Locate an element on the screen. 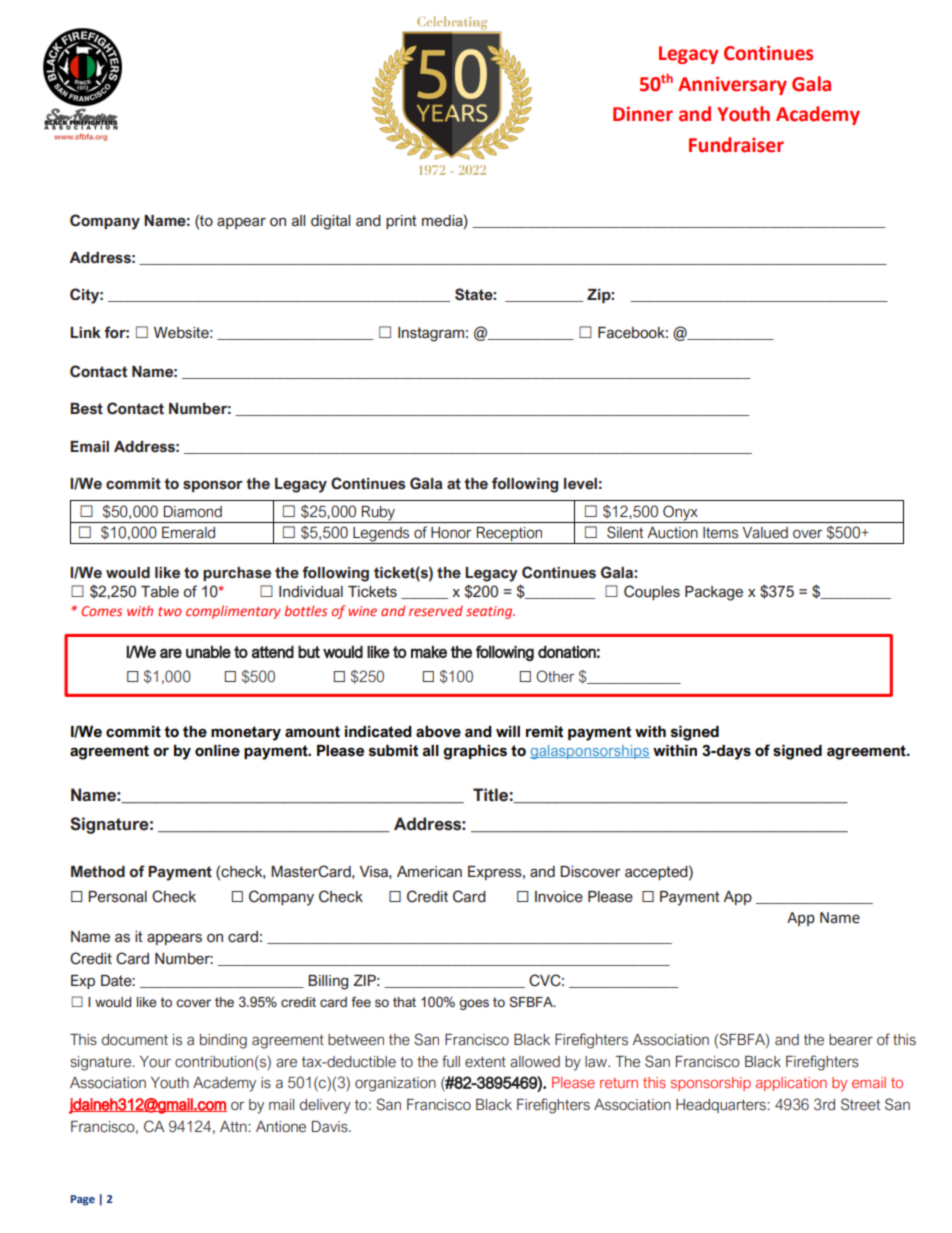  Fundraiser is located at coordinates (736, 145).
